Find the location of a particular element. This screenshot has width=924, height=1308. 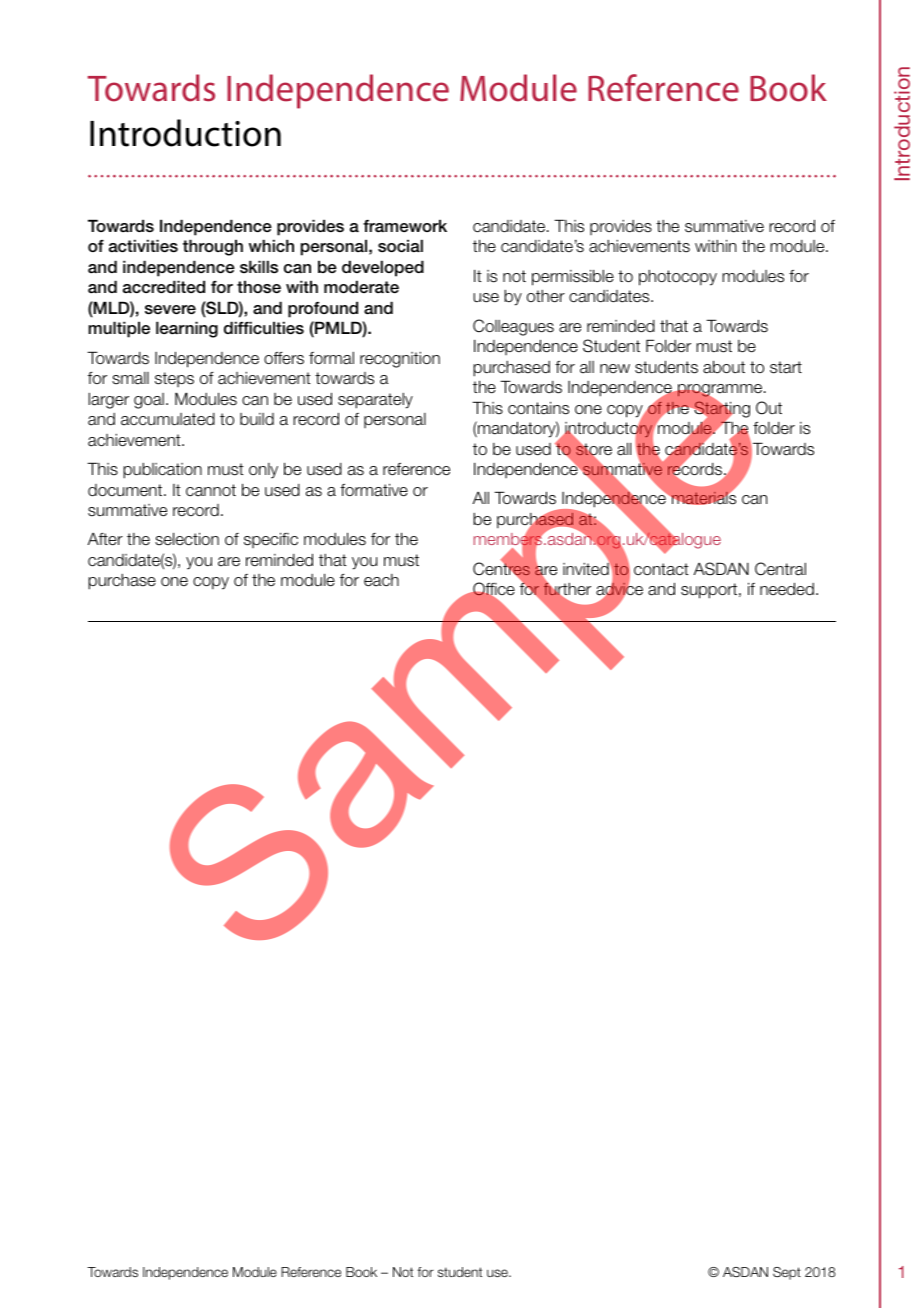

permissible is located at coordinates (573, 277).
